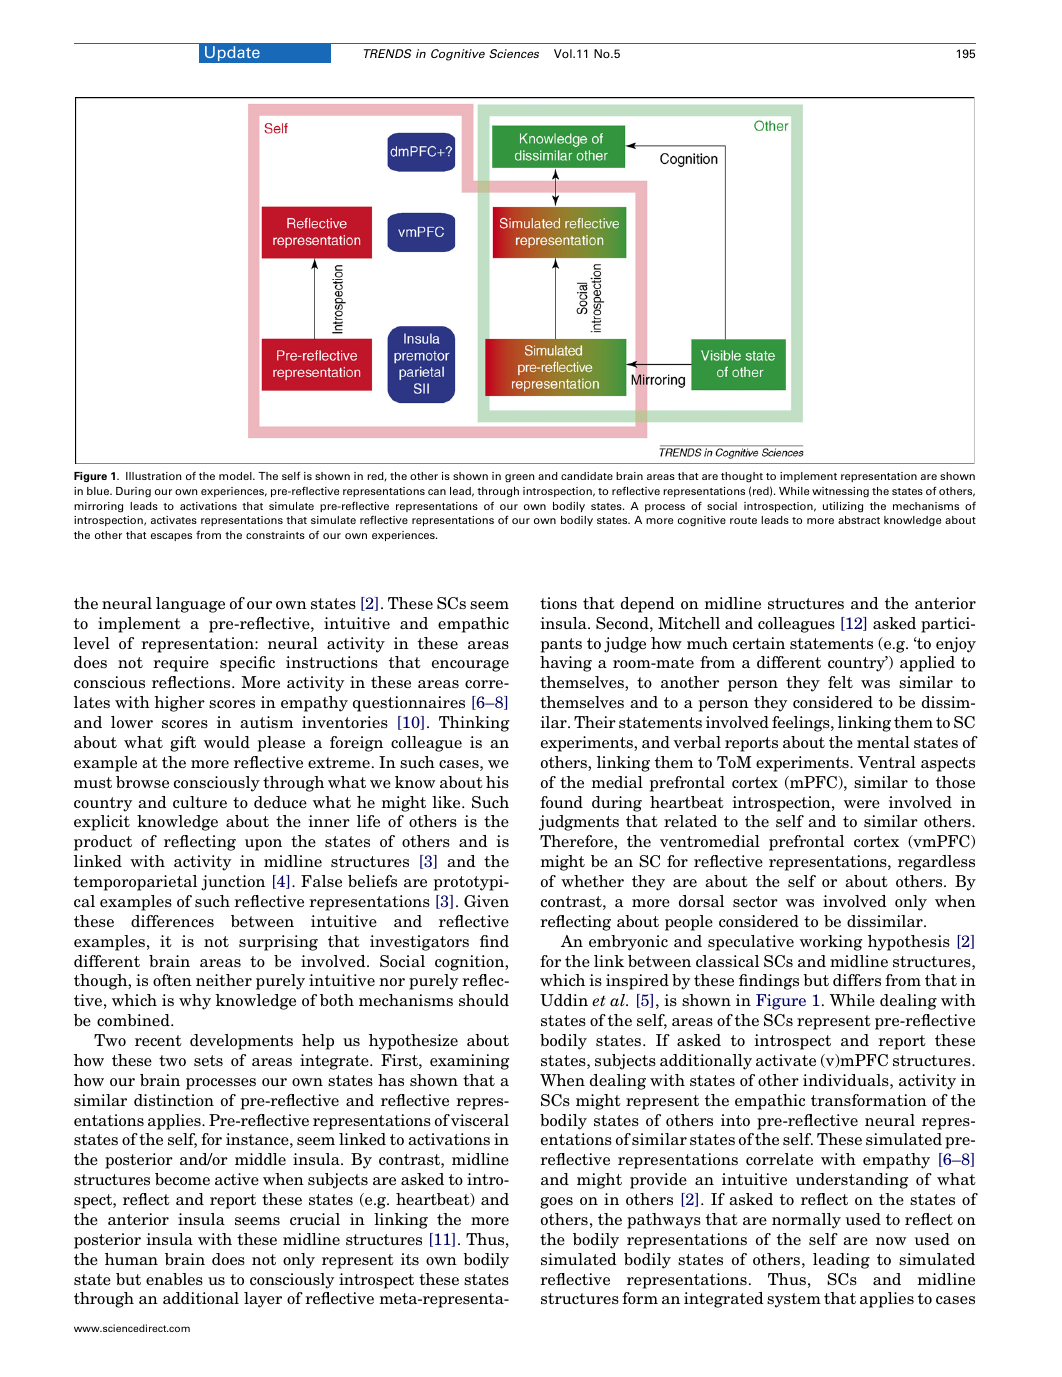 The width and height of the screenshot is (1062, 1377). I want to click on TRENDS, so click(388, 53).
